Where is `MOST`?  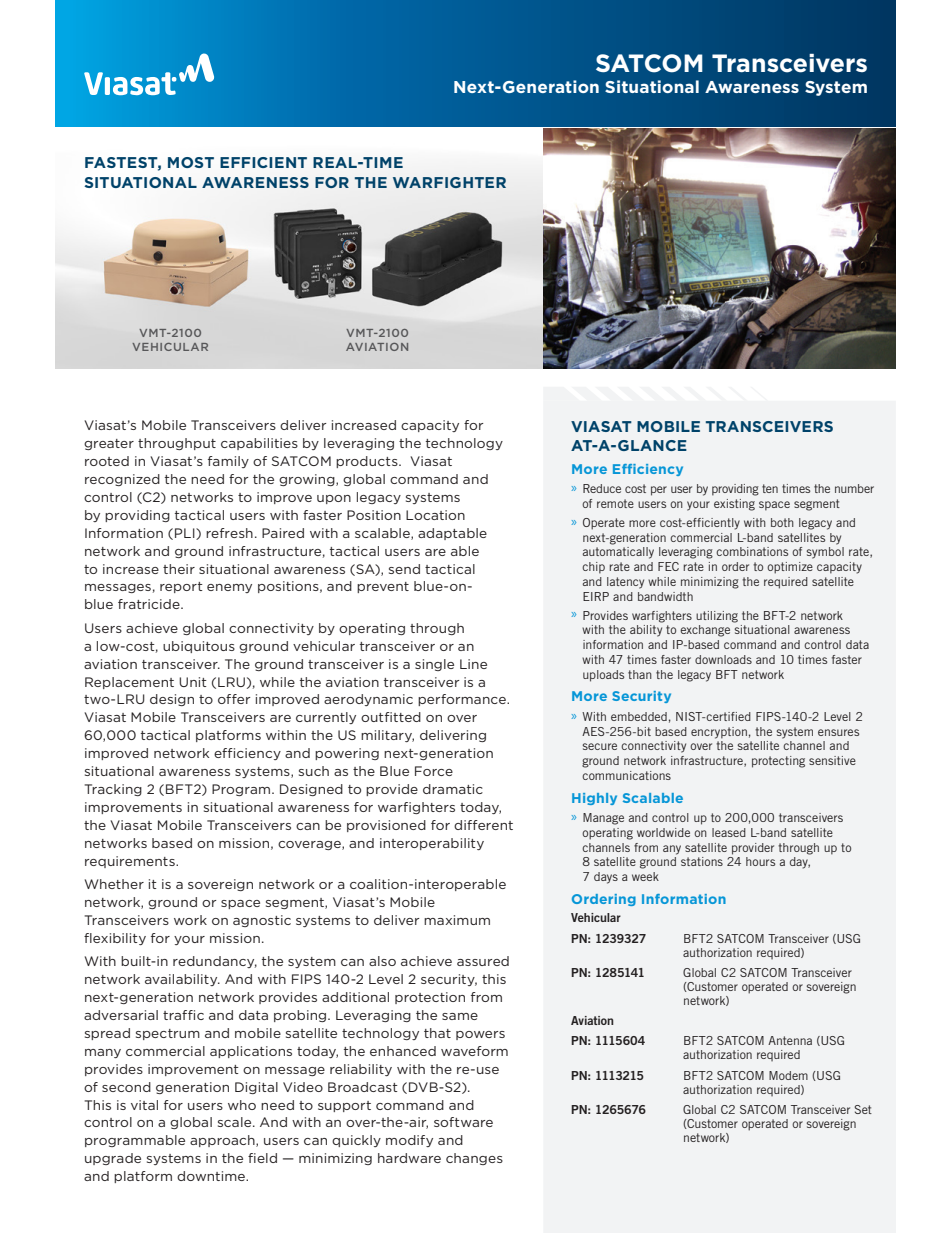 MOST is located at coordinates (191, 162).
